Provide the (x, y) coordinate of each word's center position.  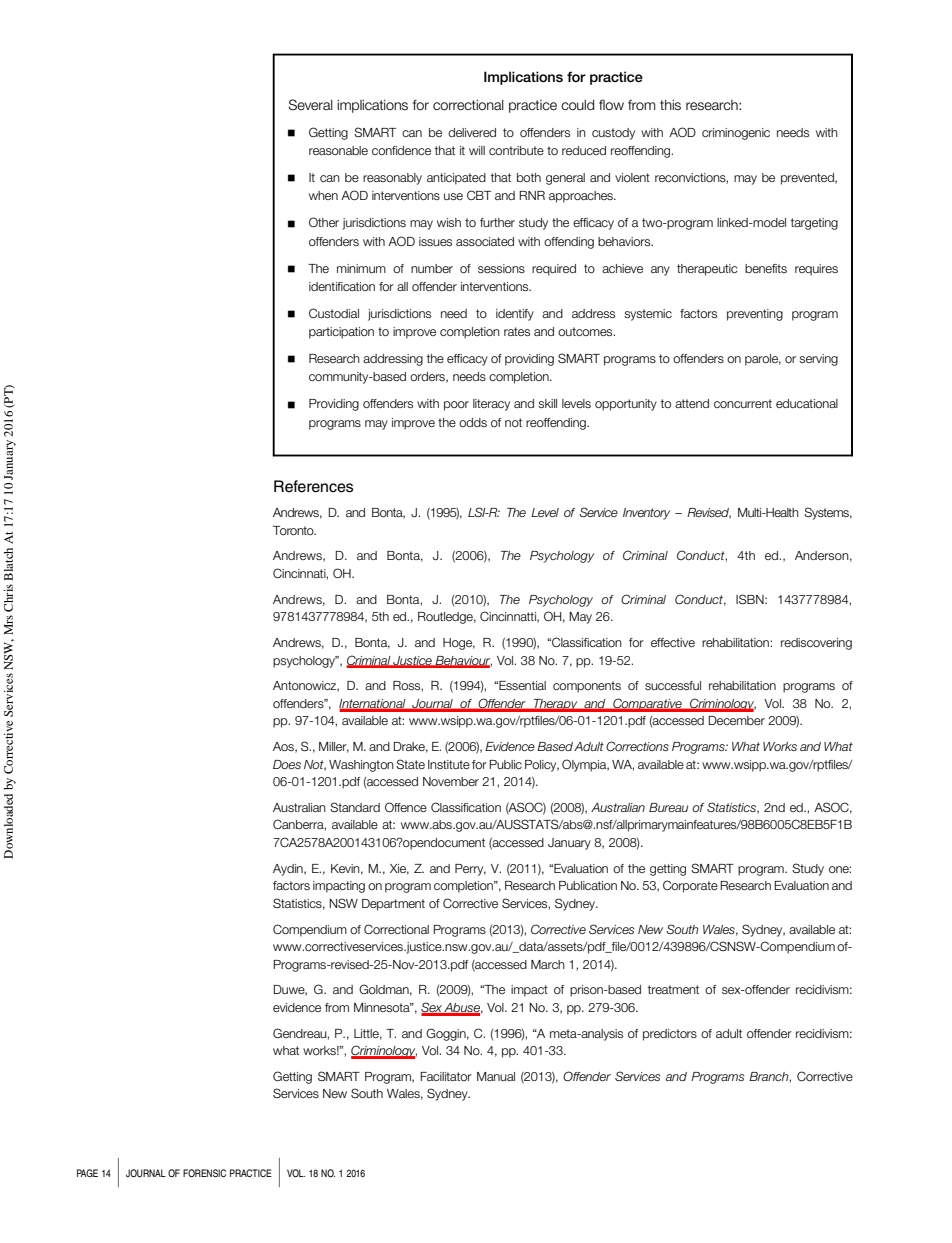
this (670, 105)
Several (310, 105)
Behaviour (462, 661)
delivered (472, 132)
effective (673, 642)
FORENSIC (204, 1173)
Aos (284, 747)
